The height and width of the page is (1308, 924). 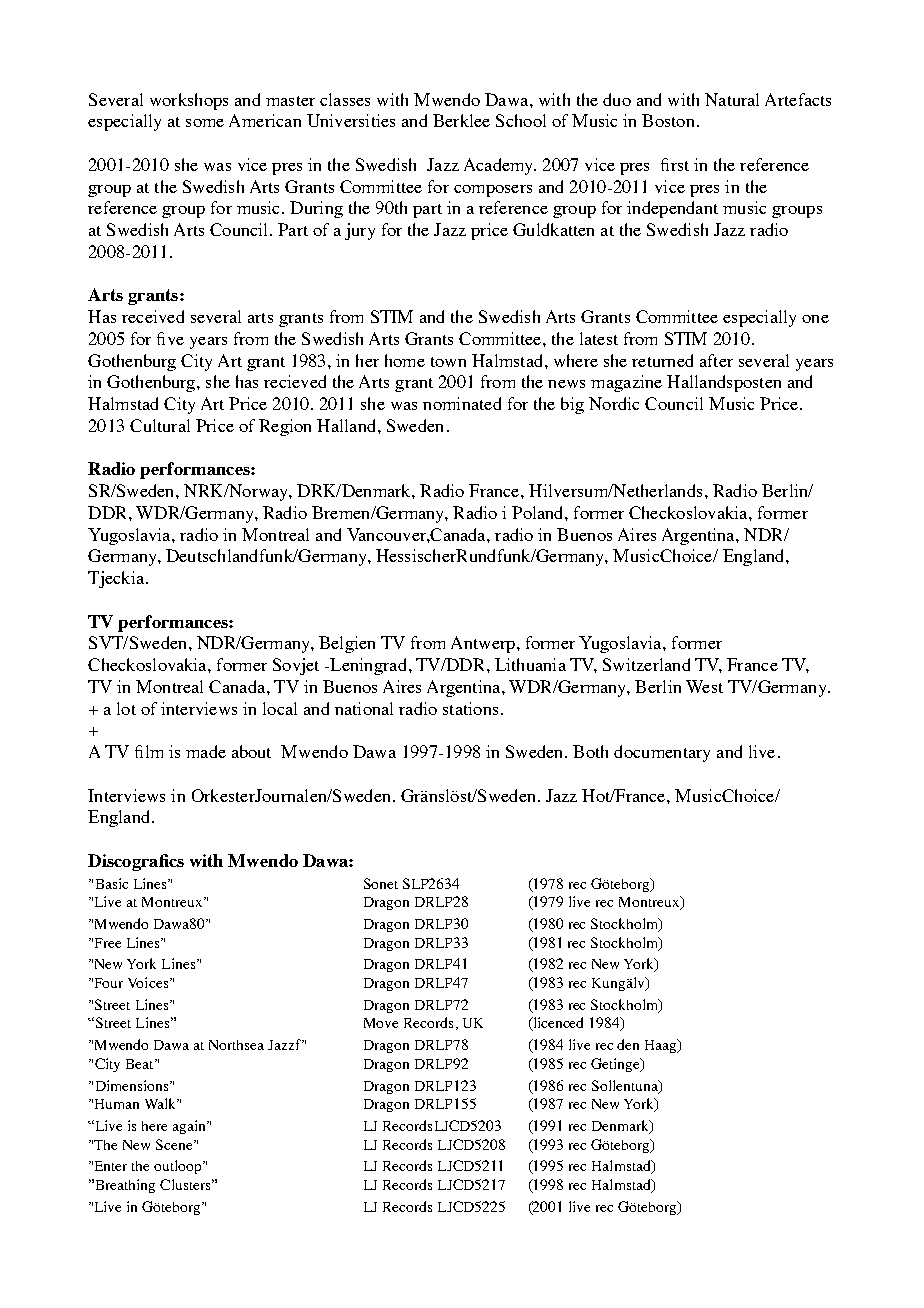 I want to click on Both, so click(x=590, y=751).
